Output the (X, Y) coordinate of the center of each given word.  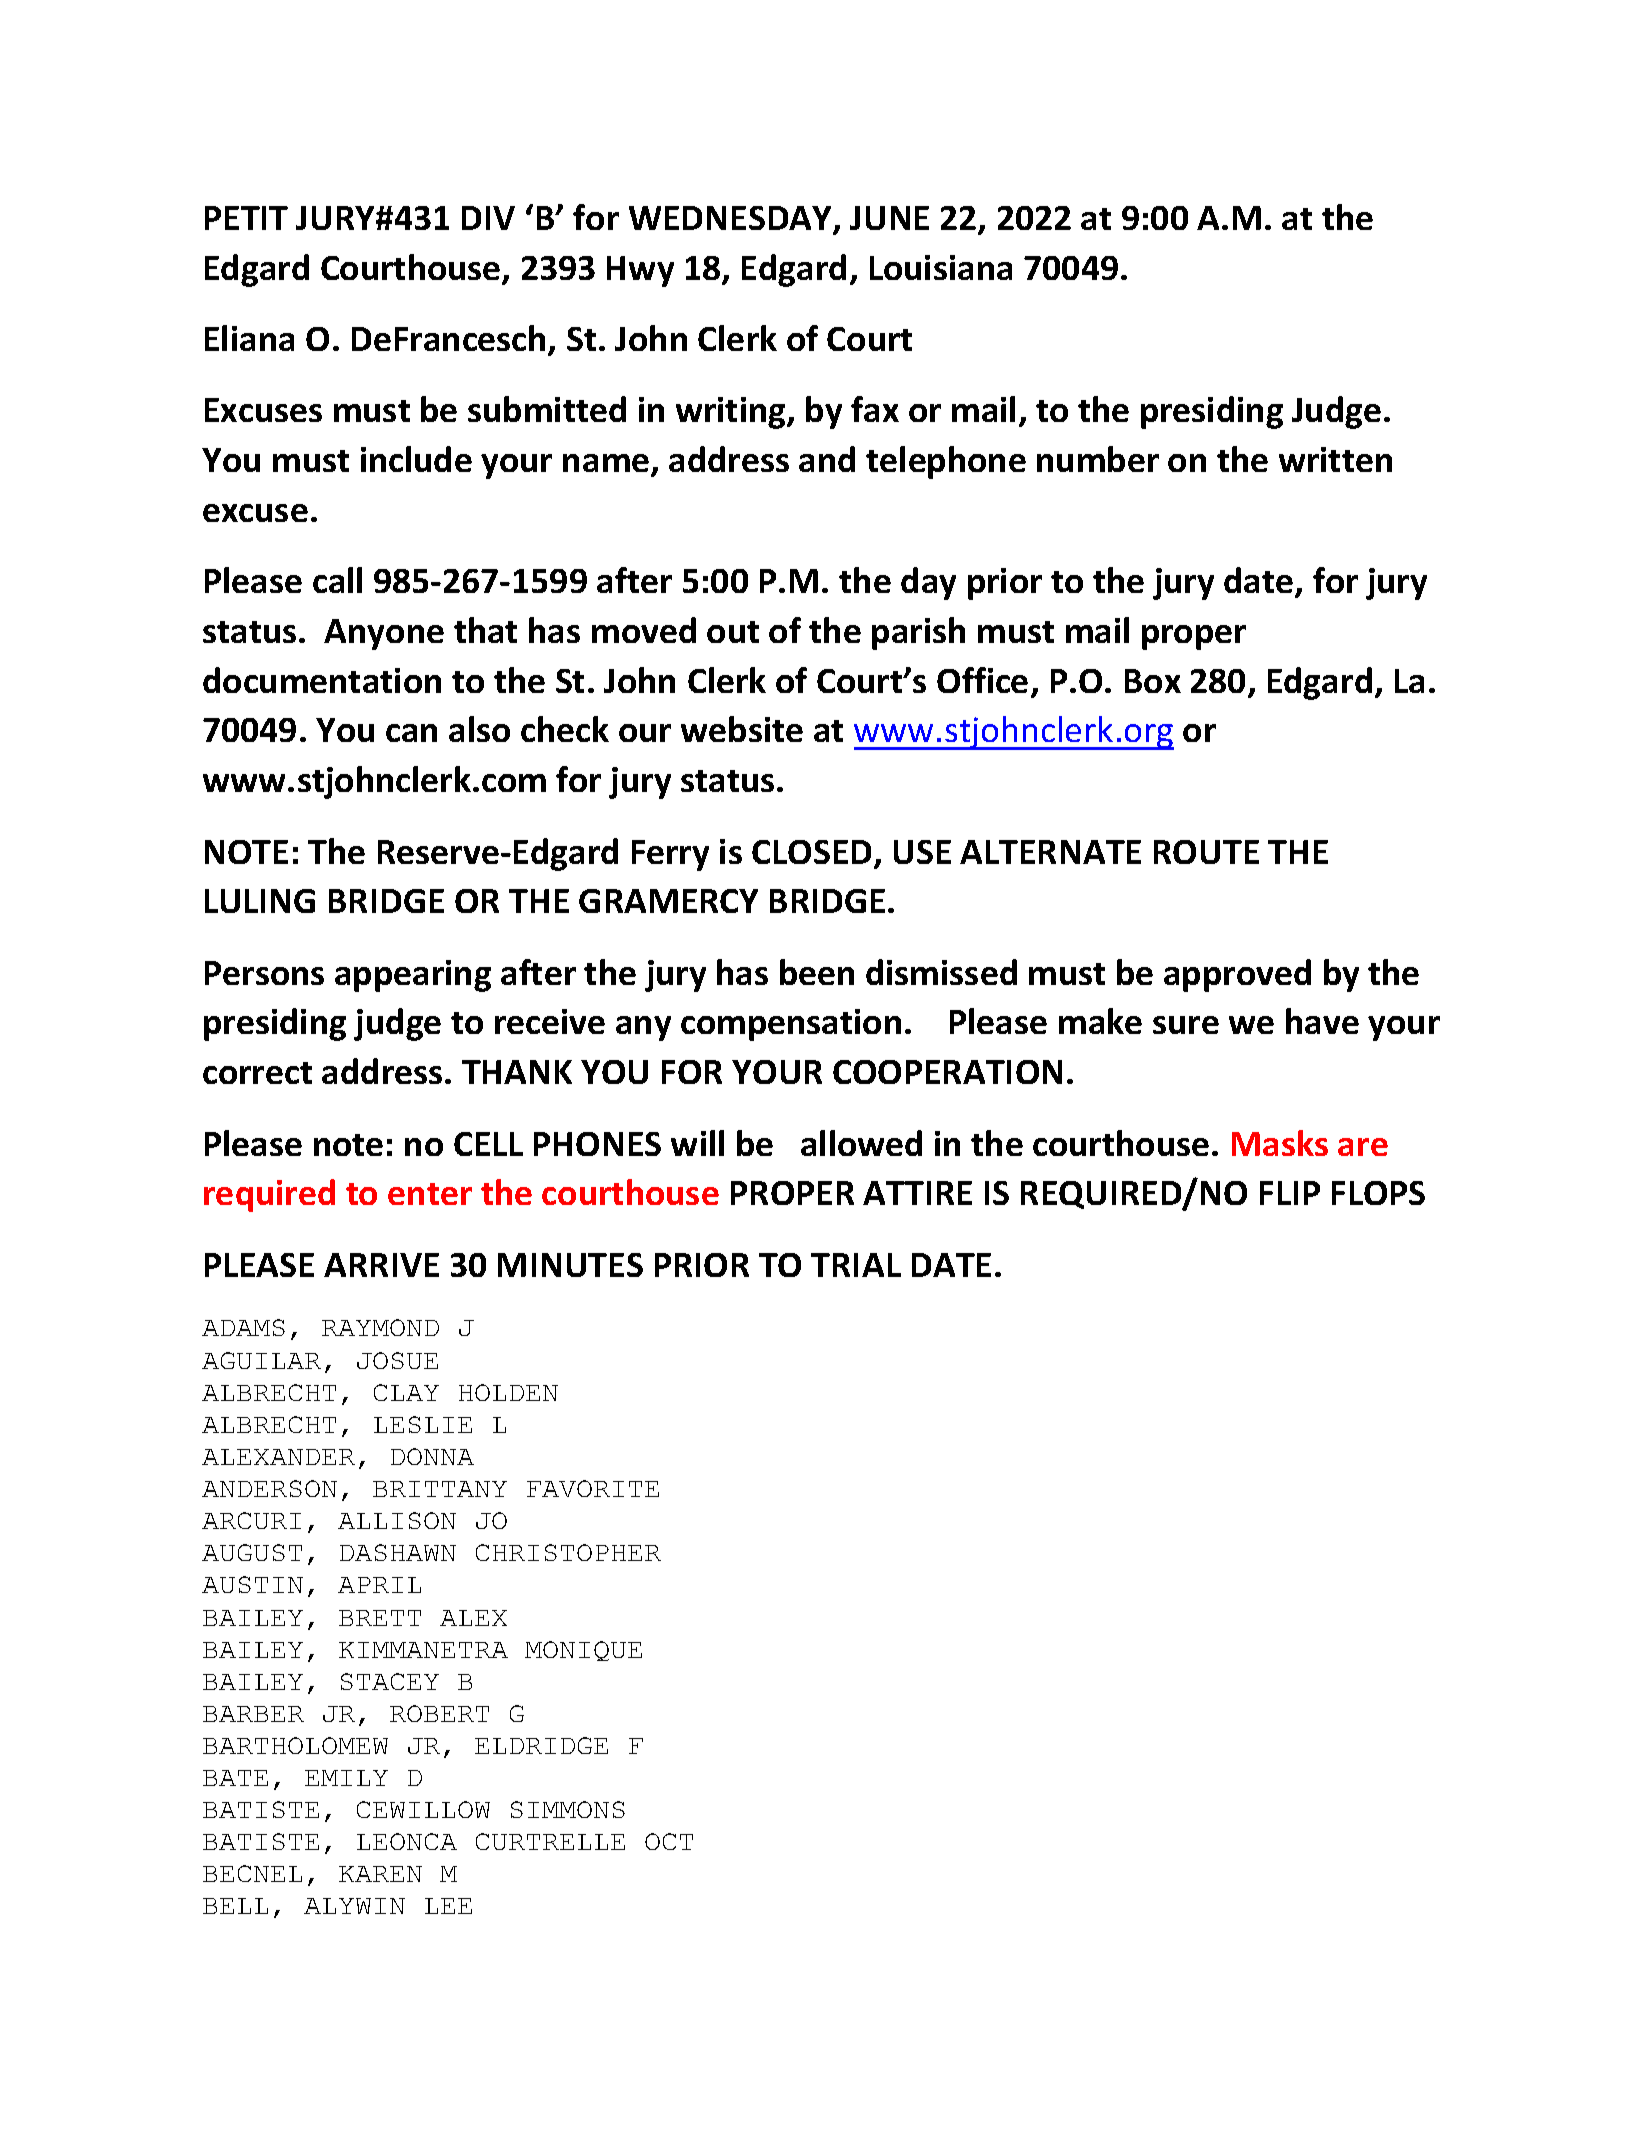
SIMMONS (568, 1809)
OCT (669, 1841)
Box (1153, 681)
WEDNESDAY (732, 219)
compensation (791, 1025)
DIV (488, 218)
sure (1186, 1025)
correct (257, 1073)
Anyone (384, 634)
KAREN (380, 1874)
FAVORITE (593, 1488)
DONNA (432, 1456)
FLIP (1290, 1193)
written (1335, 459)
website (742, 729)
